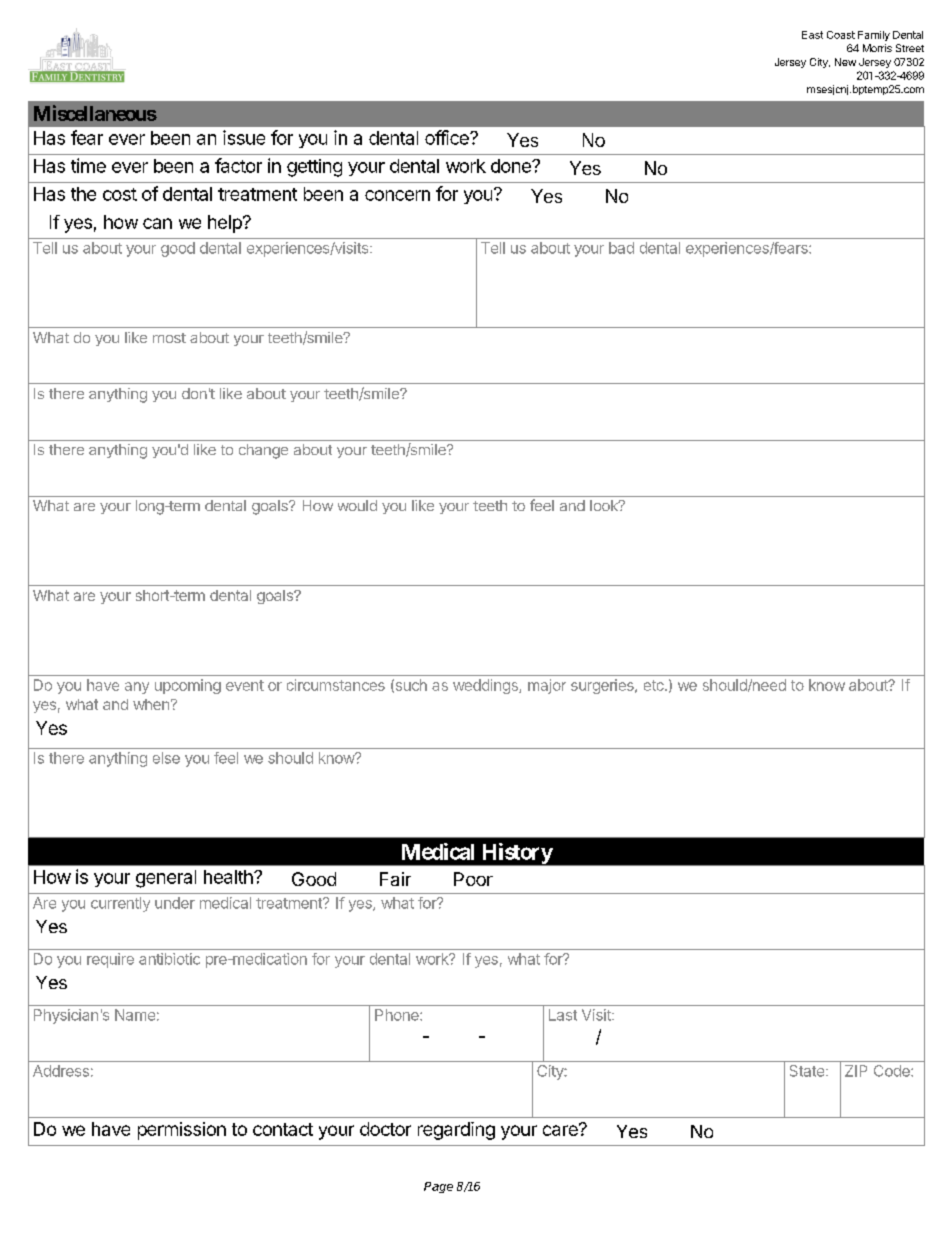  Describe the element at coordinates (845, 62) in the screenshot. I see `New` at that location.
